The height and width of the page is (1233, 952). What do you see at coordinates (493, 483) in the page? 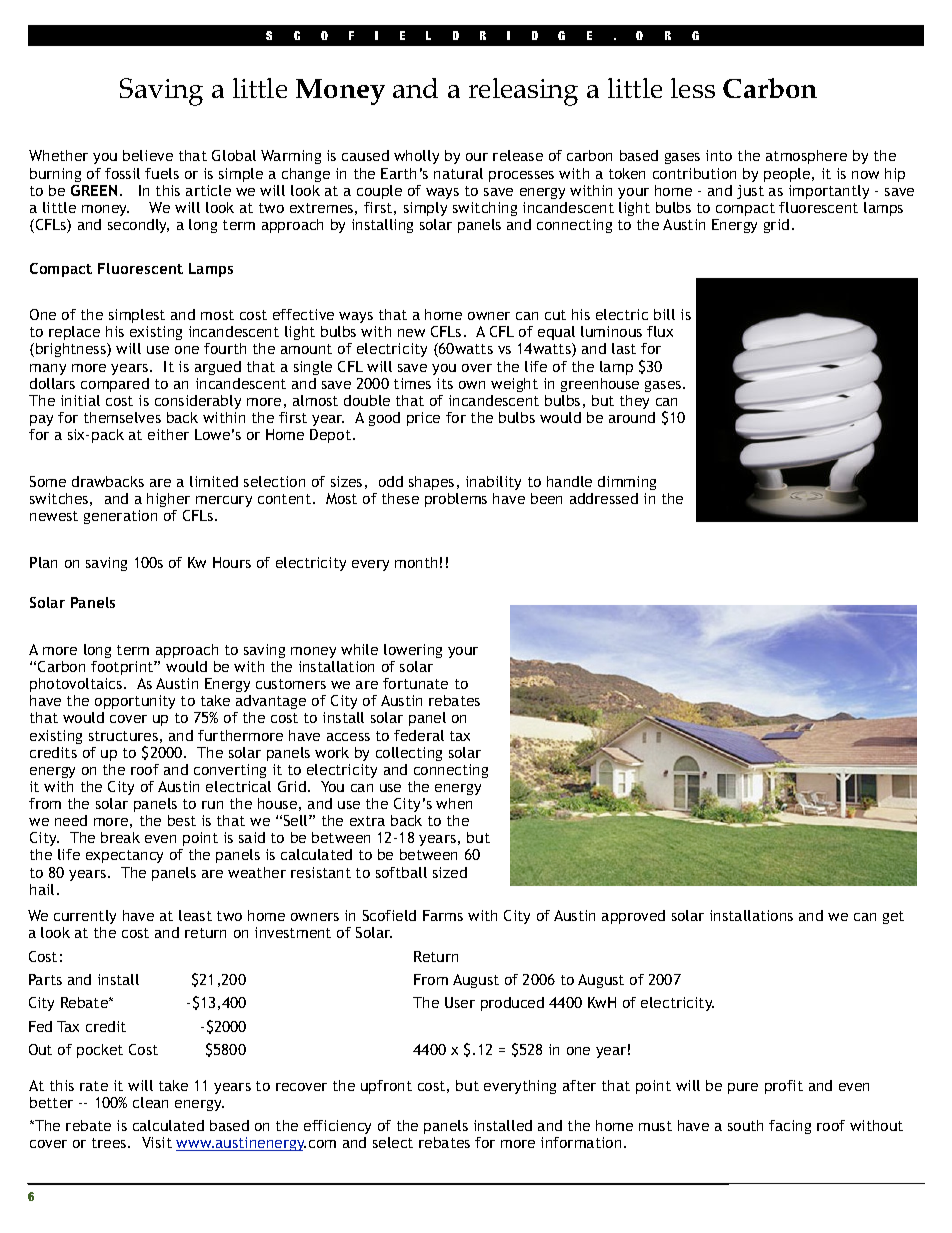
I see `inability` at bounding box center [493, 483].
